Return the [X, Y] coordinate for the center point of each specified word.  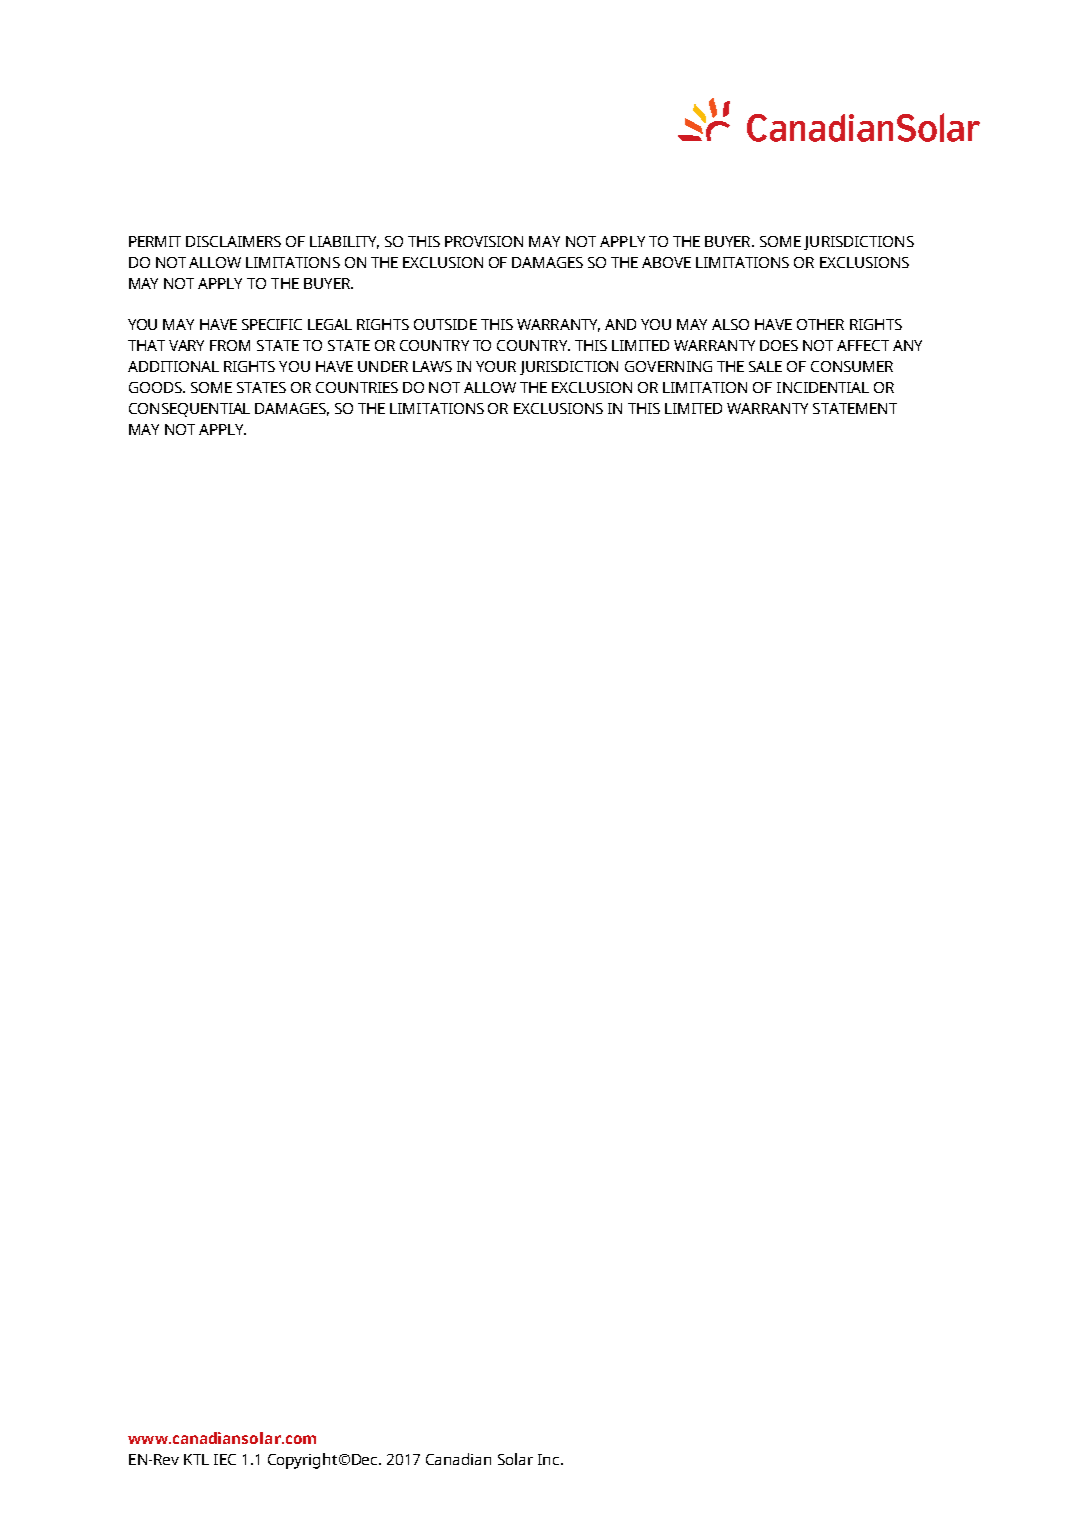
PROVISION [484, 241]
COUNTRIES [357, 387]
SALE [765, 366]
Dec [366, 1459]
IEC [225, 1459]
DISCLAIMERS [233, 241]
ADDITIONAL [173, 366]
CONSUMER [852, 366]
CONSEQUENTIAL [189, 410]
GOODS [156, 387]
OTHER [820, 324]
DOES [779, 345]
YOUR [496, 366]
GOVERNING [668, 366]
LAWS [432, 366]
